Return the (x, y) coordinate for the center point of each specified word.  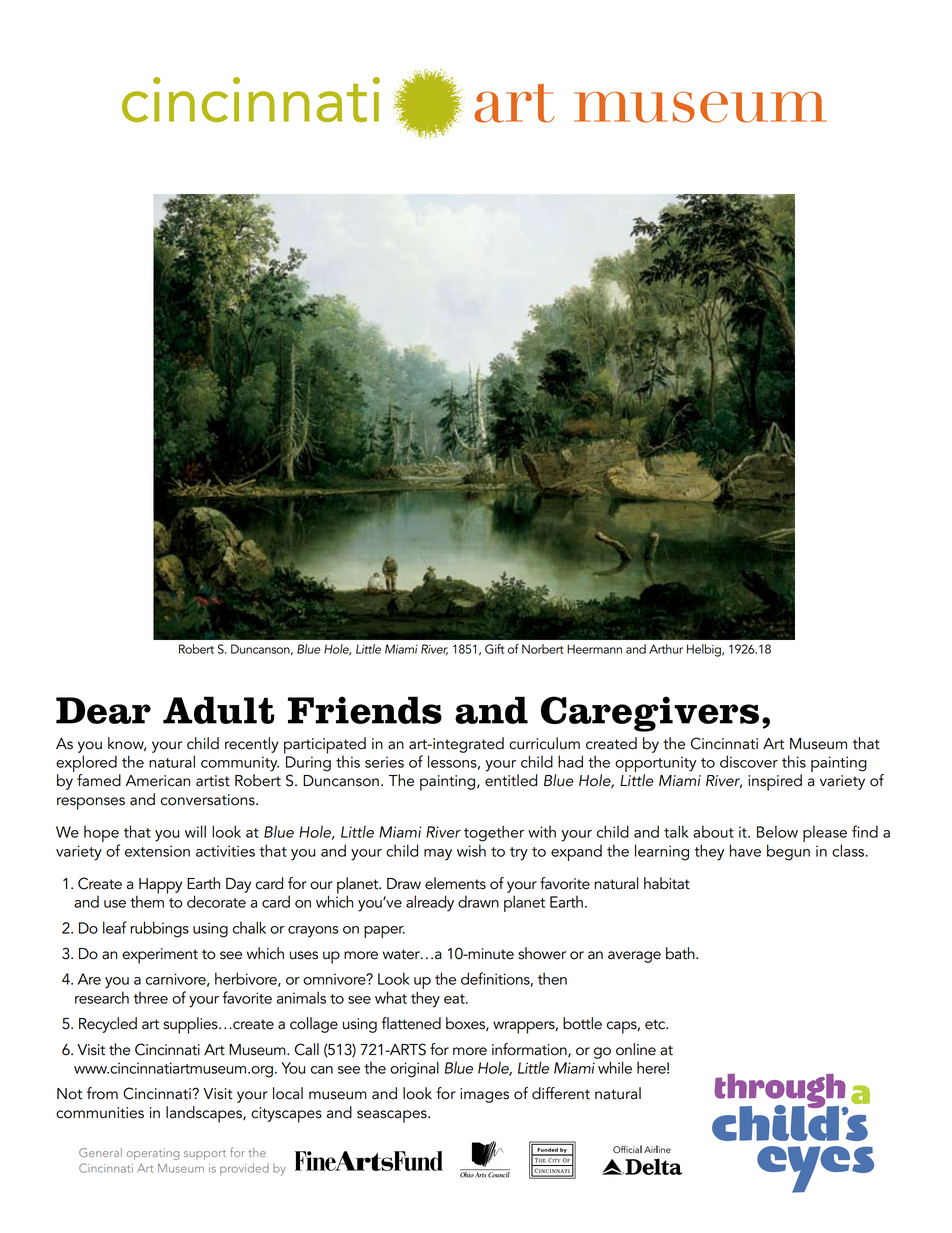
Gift (494, 649)
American (158, 781)
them (147, 900)
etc (656, 1024)
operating (152, 1154)
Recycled (108, 1025)
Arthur (666, 649)
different (561, 1093)
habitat (667, 883)
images (484, 1095)
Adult (218, 710)
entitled (511, 780)
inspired (775, 782)
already (430, 903)
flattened (411, 1023)
